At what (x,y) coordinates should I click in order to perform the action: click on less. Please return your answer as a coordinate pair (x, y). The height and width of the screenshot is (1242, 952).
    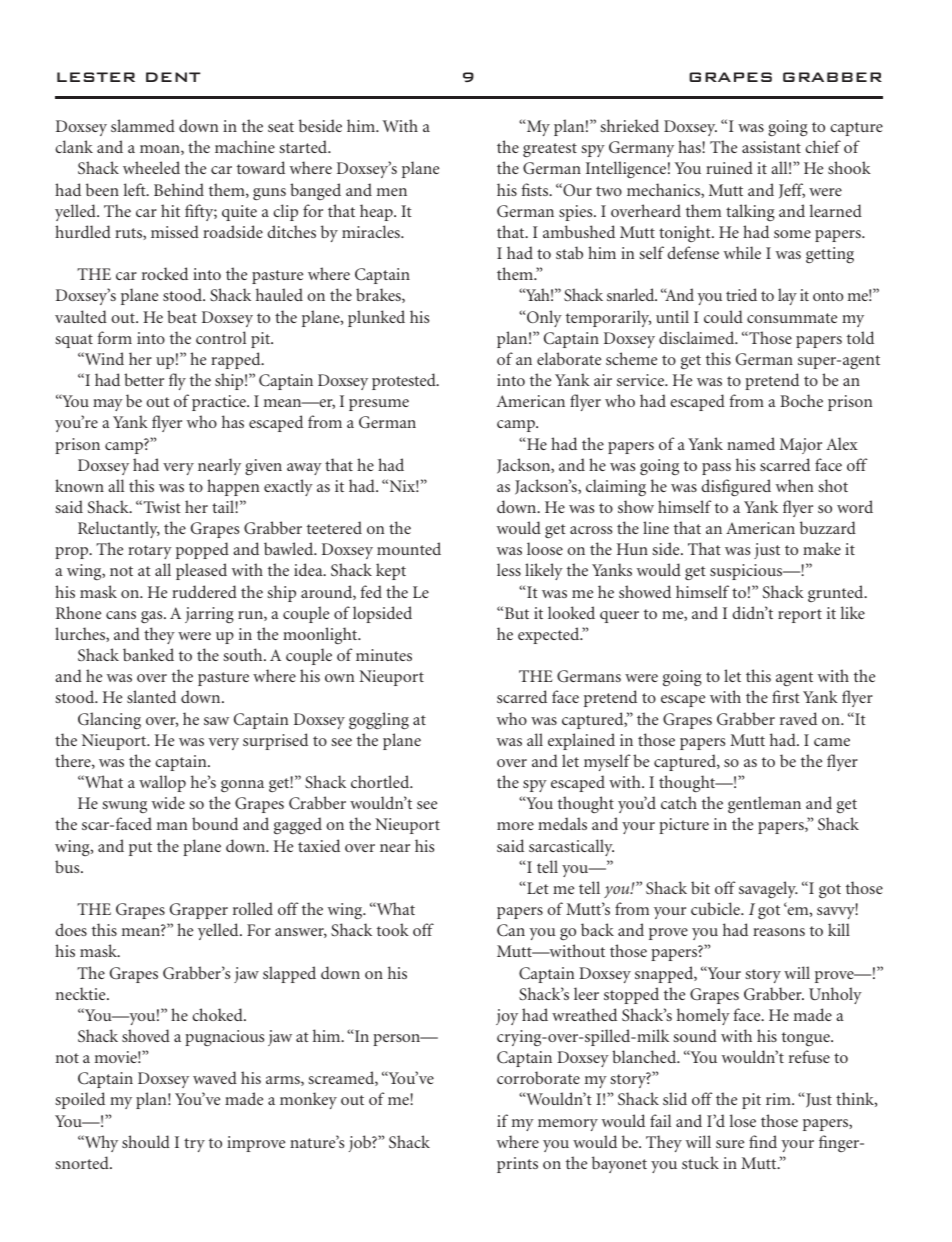
    Looking at the image, I should click on (509, 569).
